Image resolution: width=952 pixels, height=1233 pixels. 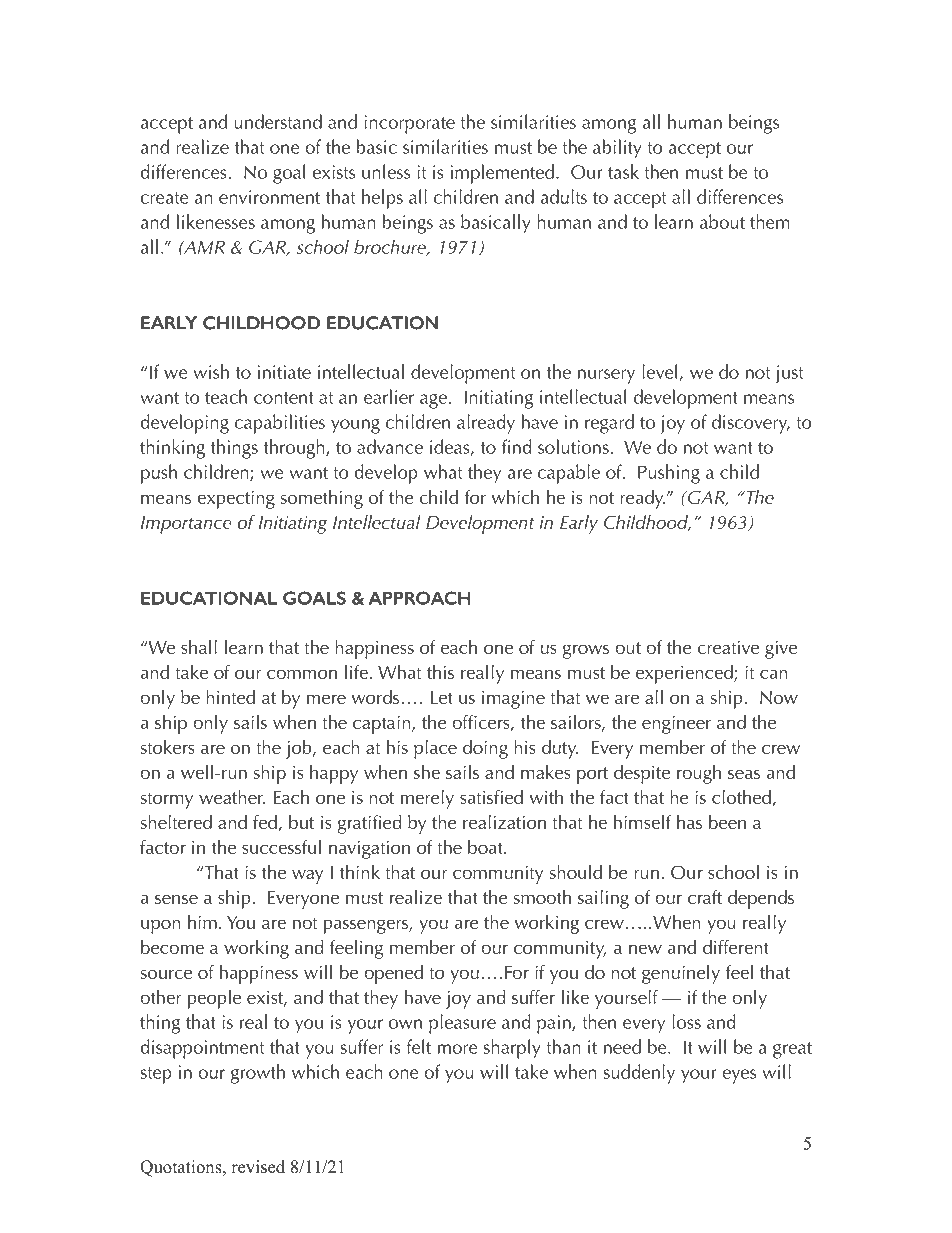 I want to click on revised, so click(x=258, y=1167).
